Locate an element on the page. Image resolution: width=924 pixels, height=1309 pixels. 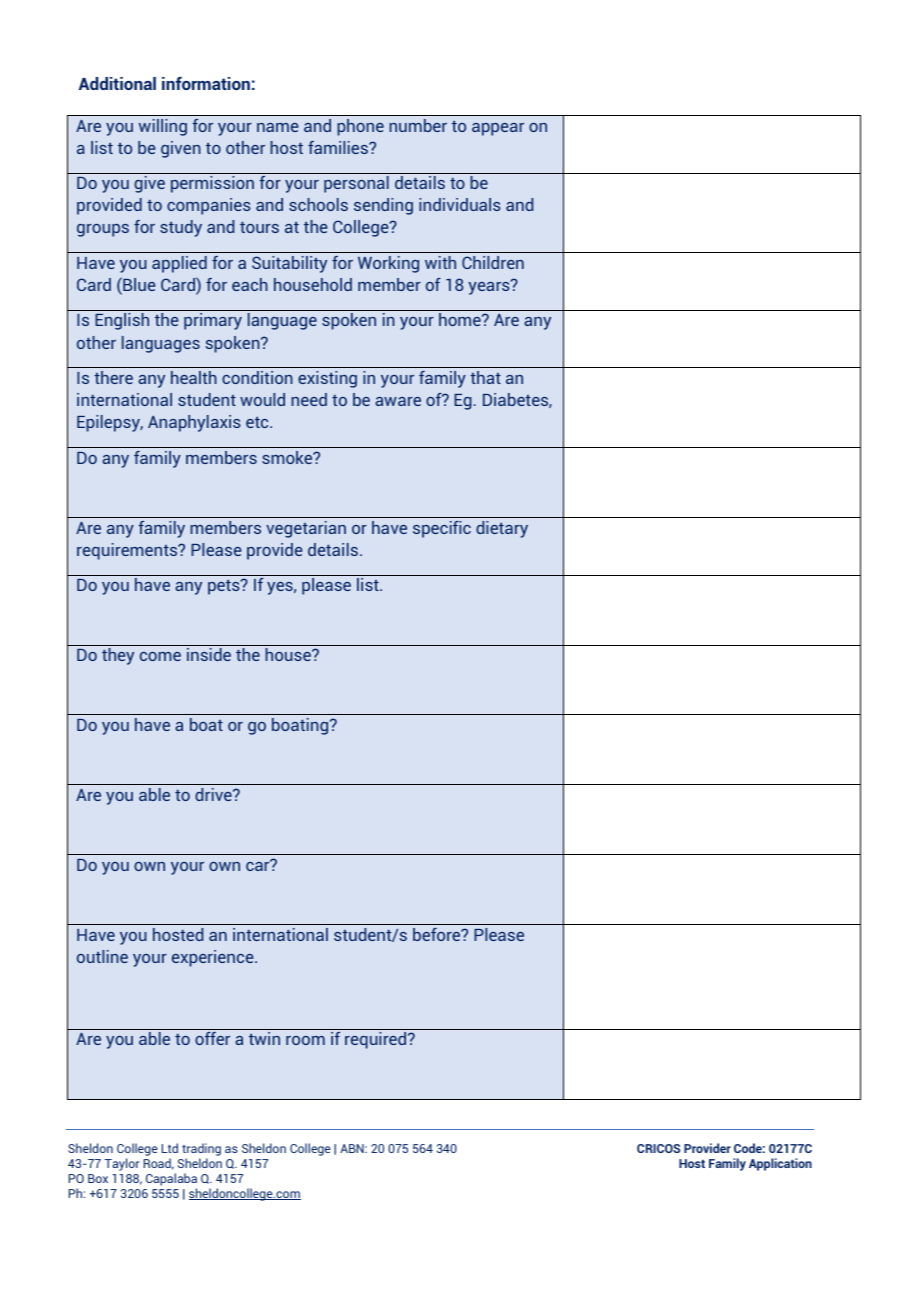
required is located at coordinates (377, 1040).
